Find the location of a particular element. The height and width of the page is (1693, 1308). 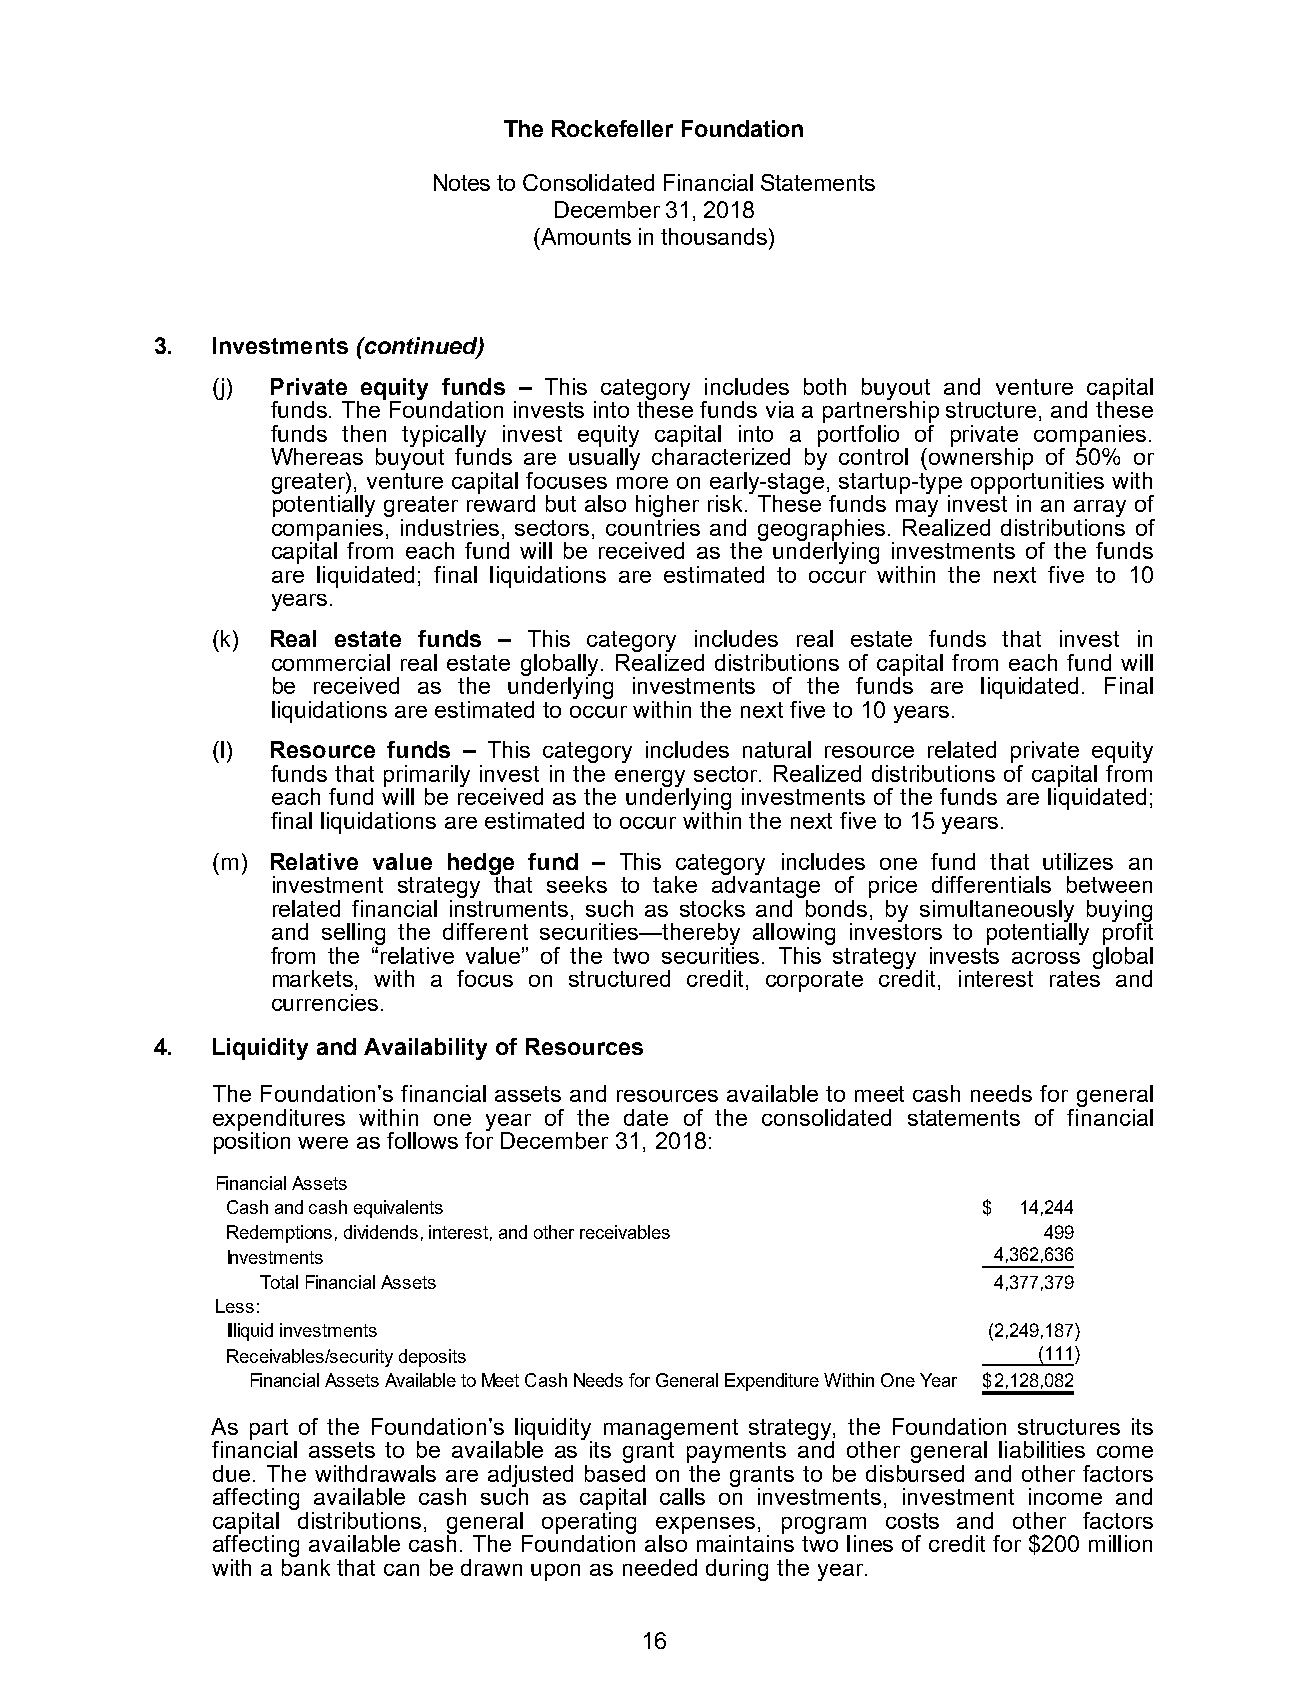

Rockefeller is located at coordinates (612, 128).
